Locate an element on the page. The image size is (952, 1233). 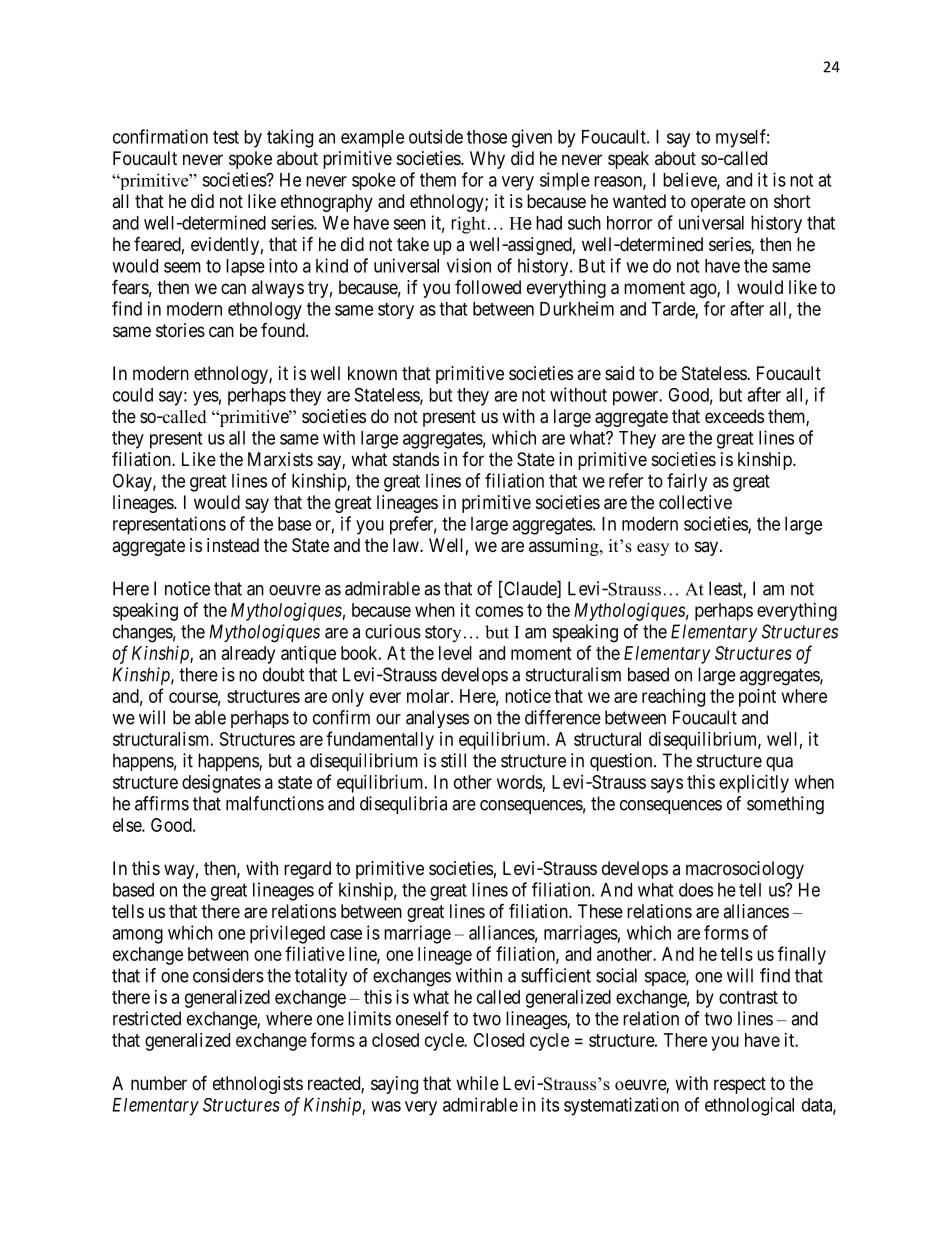
still is located at coordinates (453, 760).
